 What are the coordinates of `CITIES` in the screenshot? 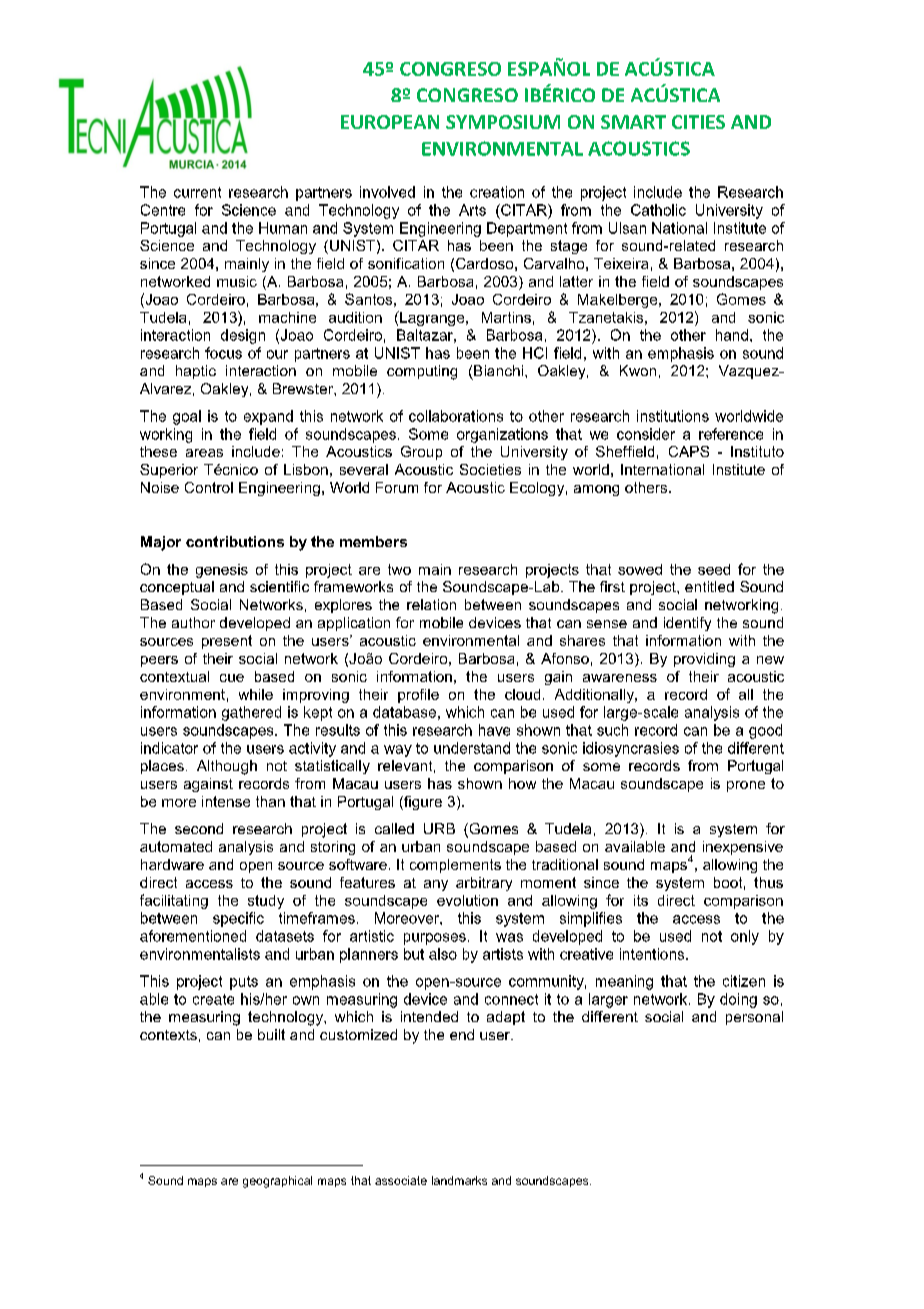 It's located at (698, 122).
